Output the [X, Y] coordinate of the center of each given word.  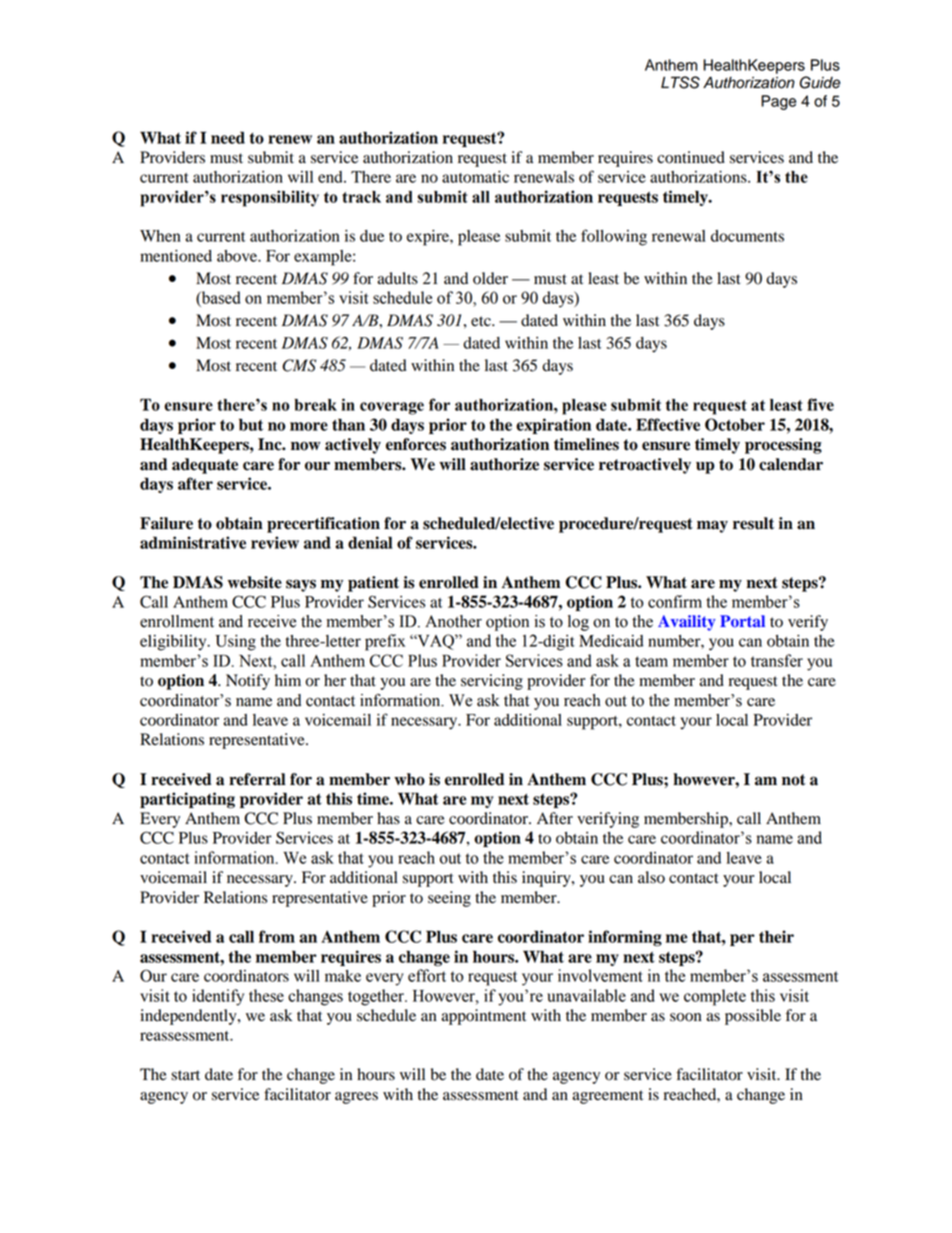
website [255, 582]
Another [453, 621]
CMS [299, 365]
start [185, 1075]
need [228, 137]
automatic [475, 177]
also [651, 877]
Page [778, 102]
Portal [742, 621]
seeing [449, 899]
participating [187, 800]
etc [482, 321]
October [735, 424]
